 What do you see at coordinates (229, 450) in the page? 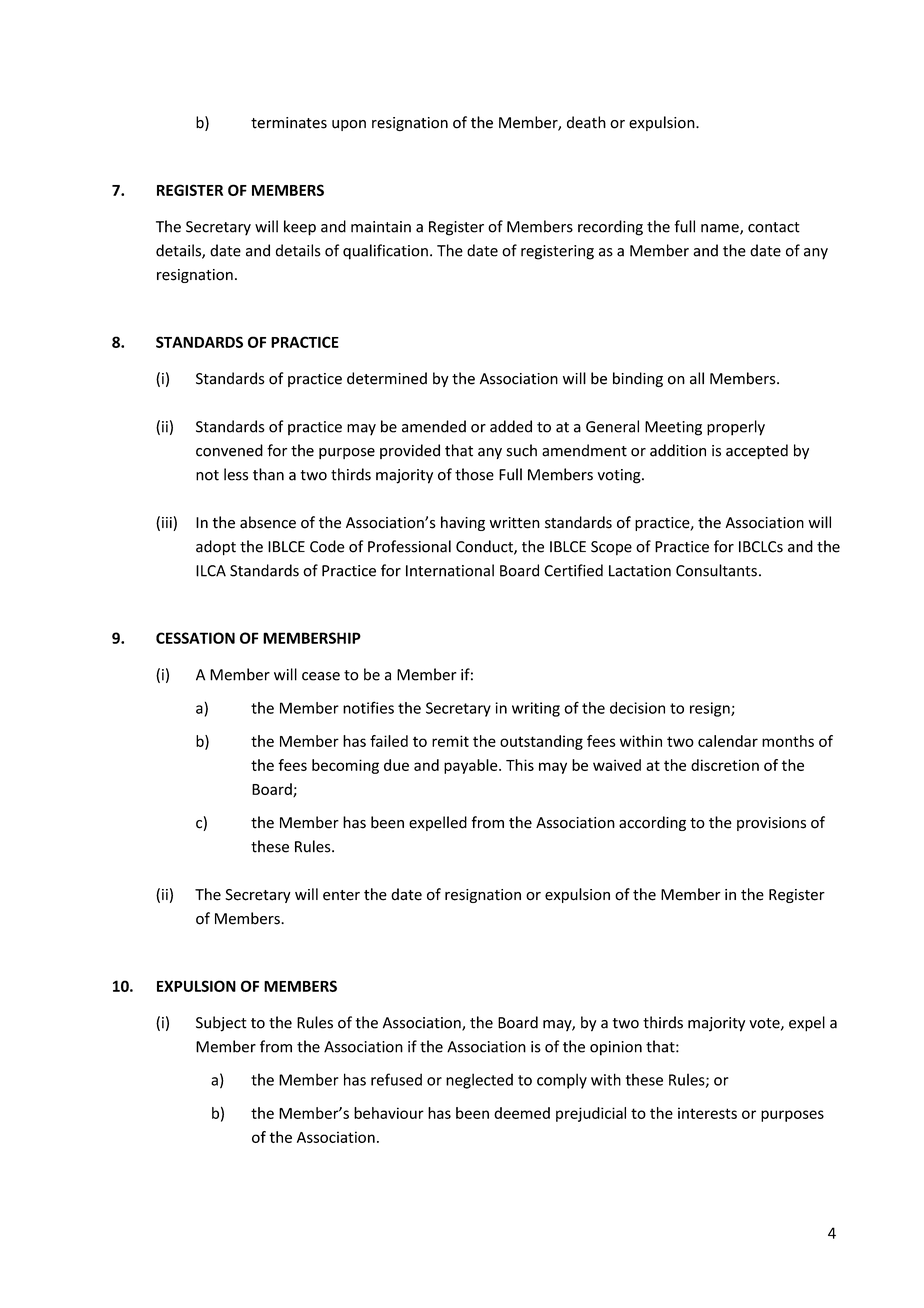
I see `convened` at bounding box center [229, 450].
